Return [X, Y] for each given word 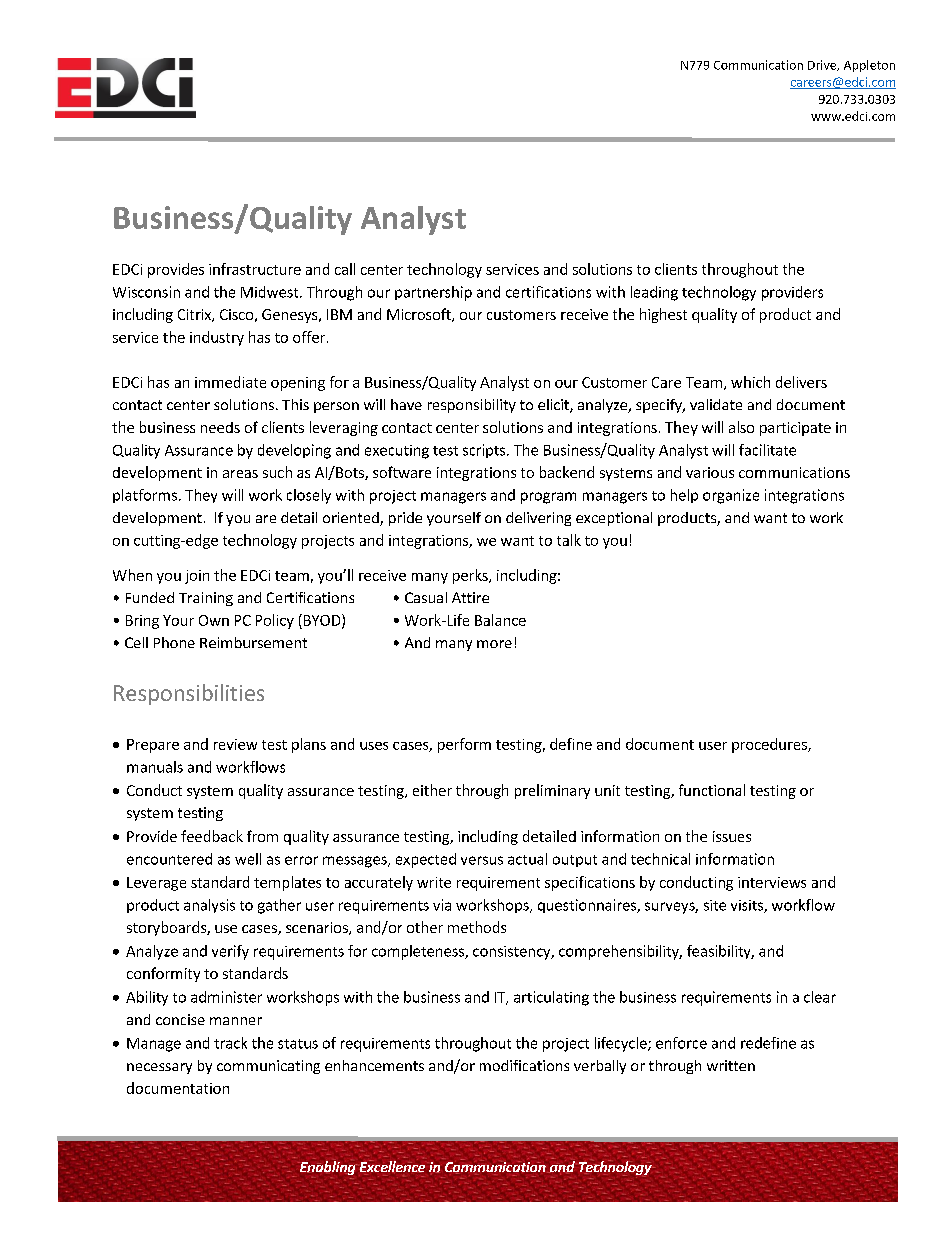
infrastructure [255, 269]
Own [214, 620]
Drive [823, 65]
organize [731, 496]
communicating [268, 1067]
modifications [524, 1065]
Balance [500, 620]
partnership [433, 293]
